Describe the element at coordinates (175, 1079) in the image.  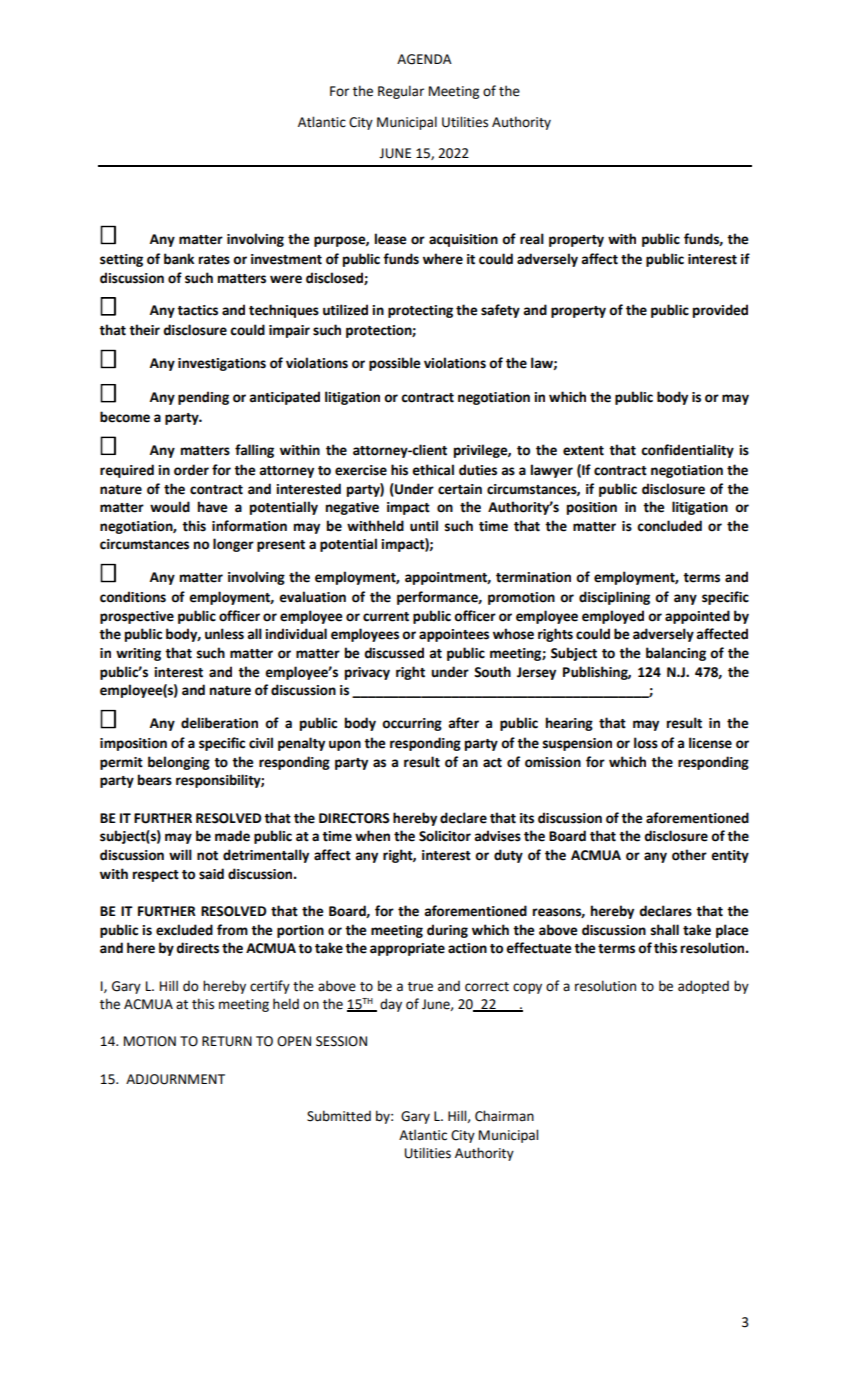
I see `ADJOURNMENT` at that location.
